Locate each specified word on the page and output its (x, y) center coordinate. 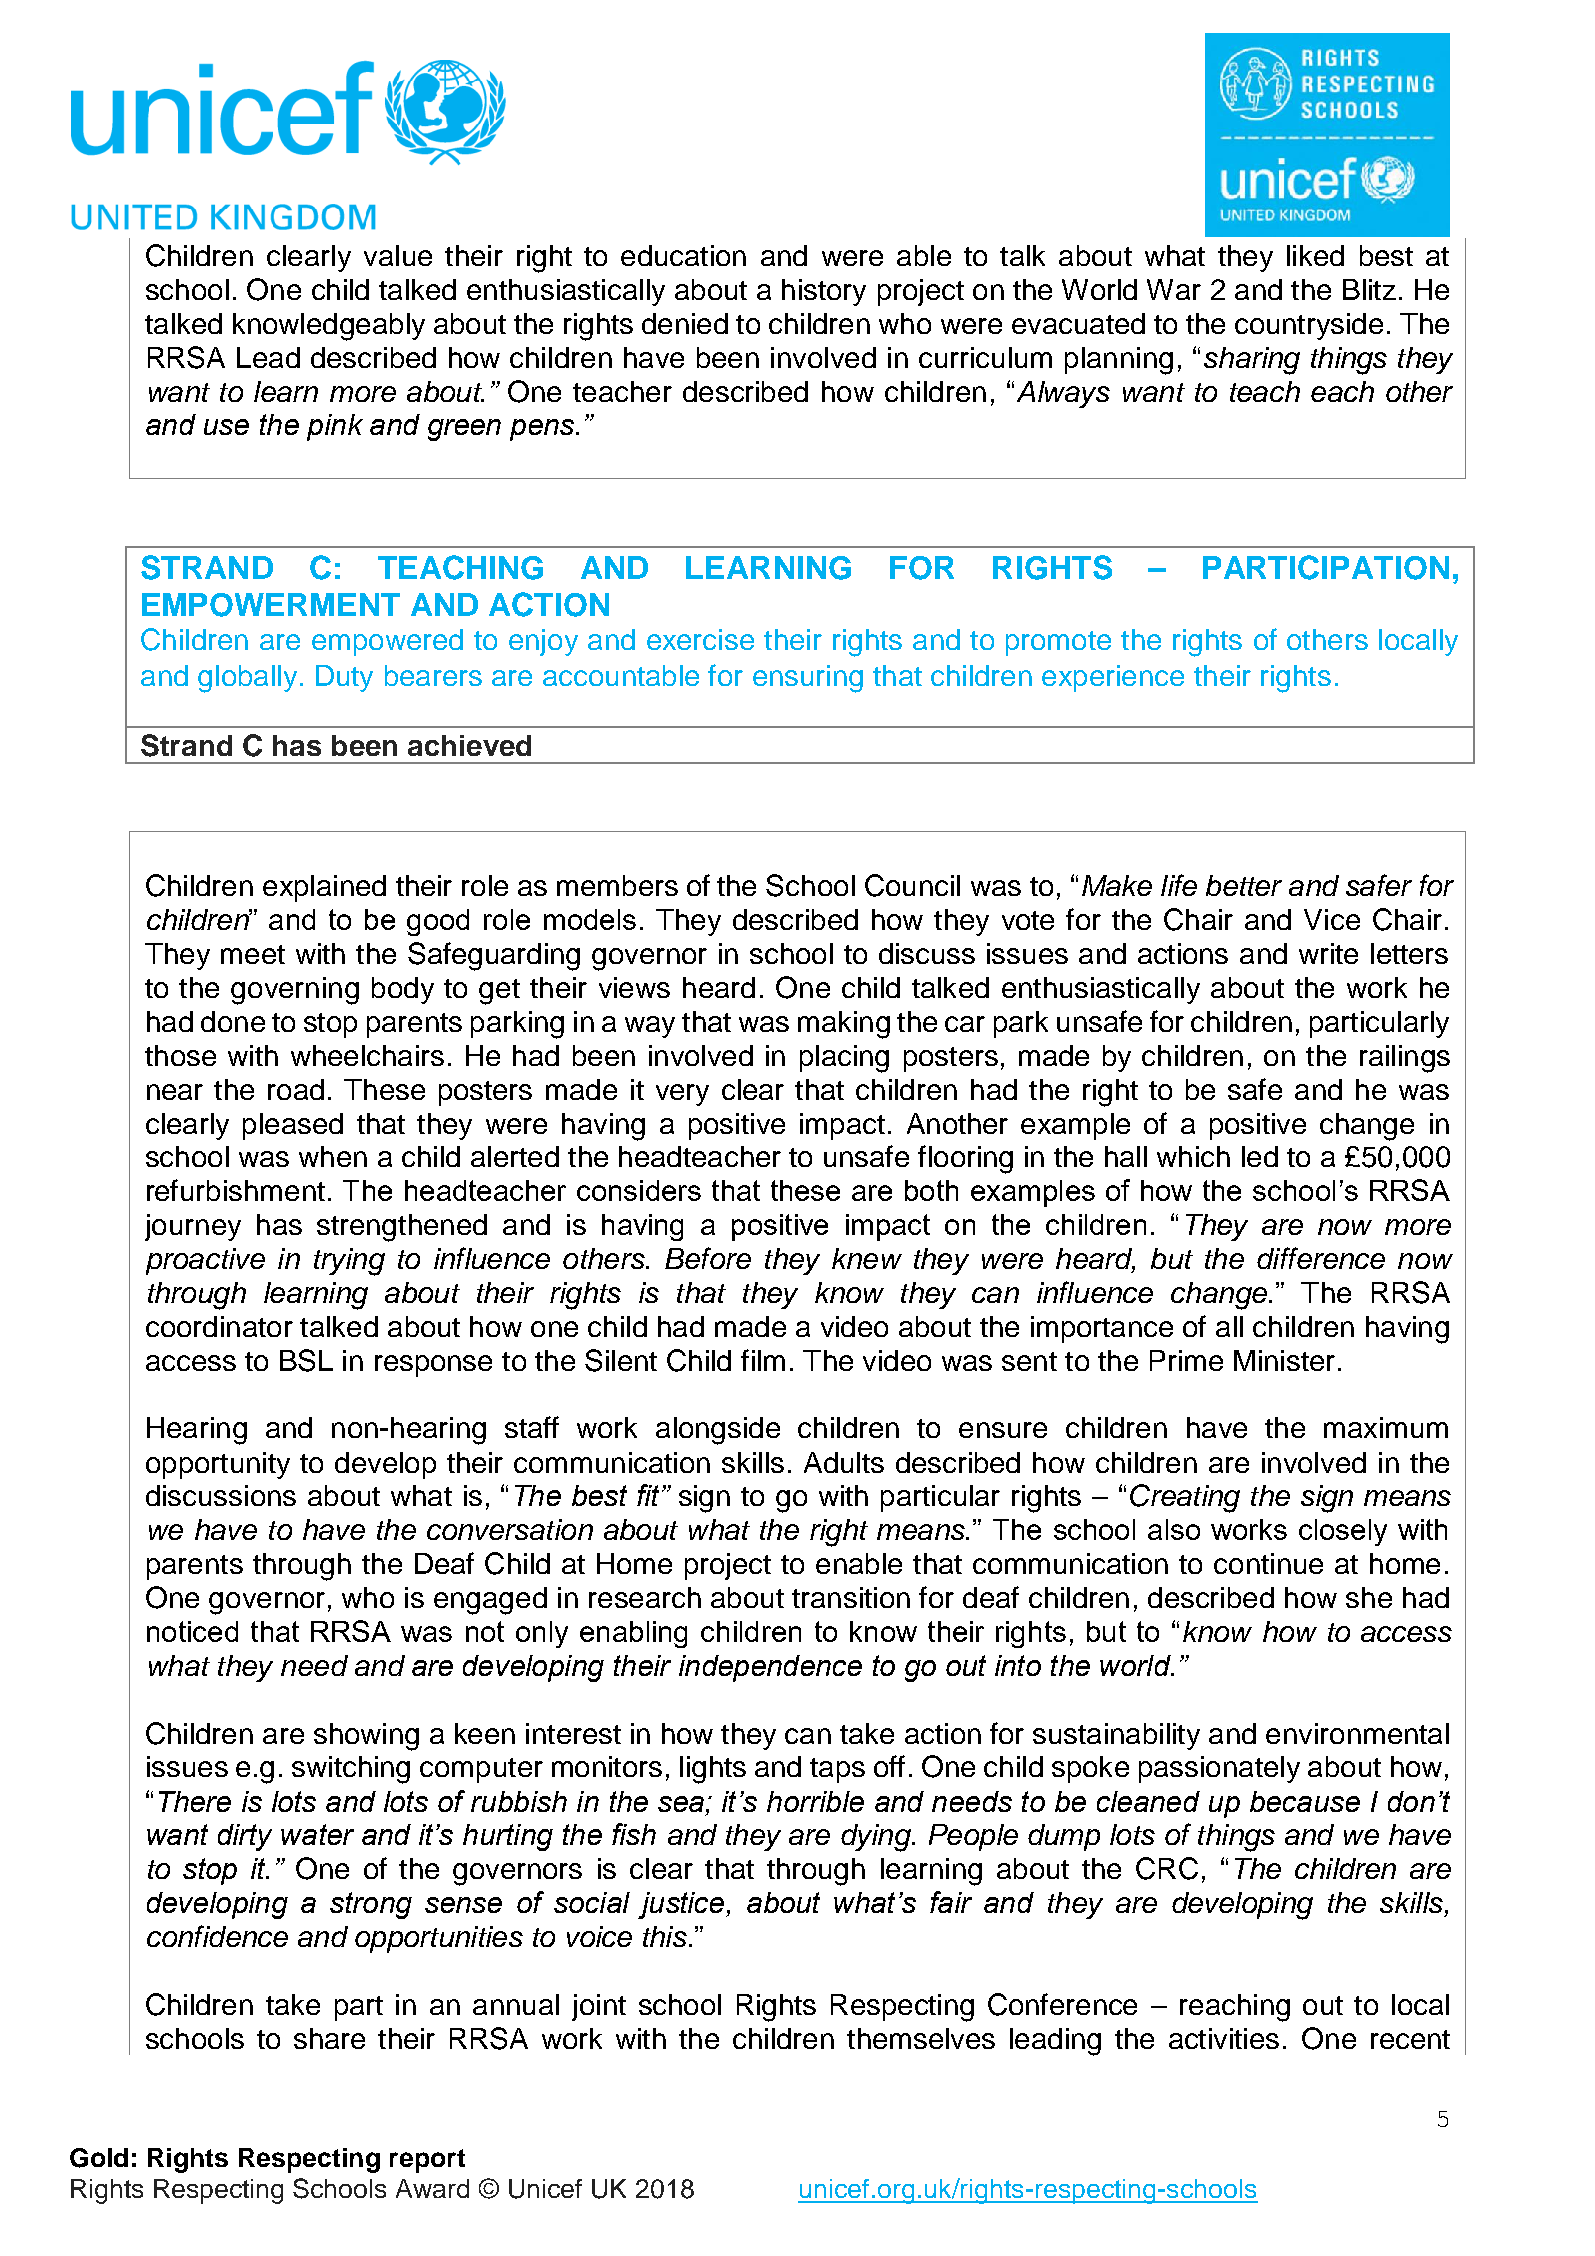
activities (1224, 2038)
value (398, 255)
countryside (1309, 326)
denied (685, 323)
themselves (921, 2038)
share (329, 2038)
